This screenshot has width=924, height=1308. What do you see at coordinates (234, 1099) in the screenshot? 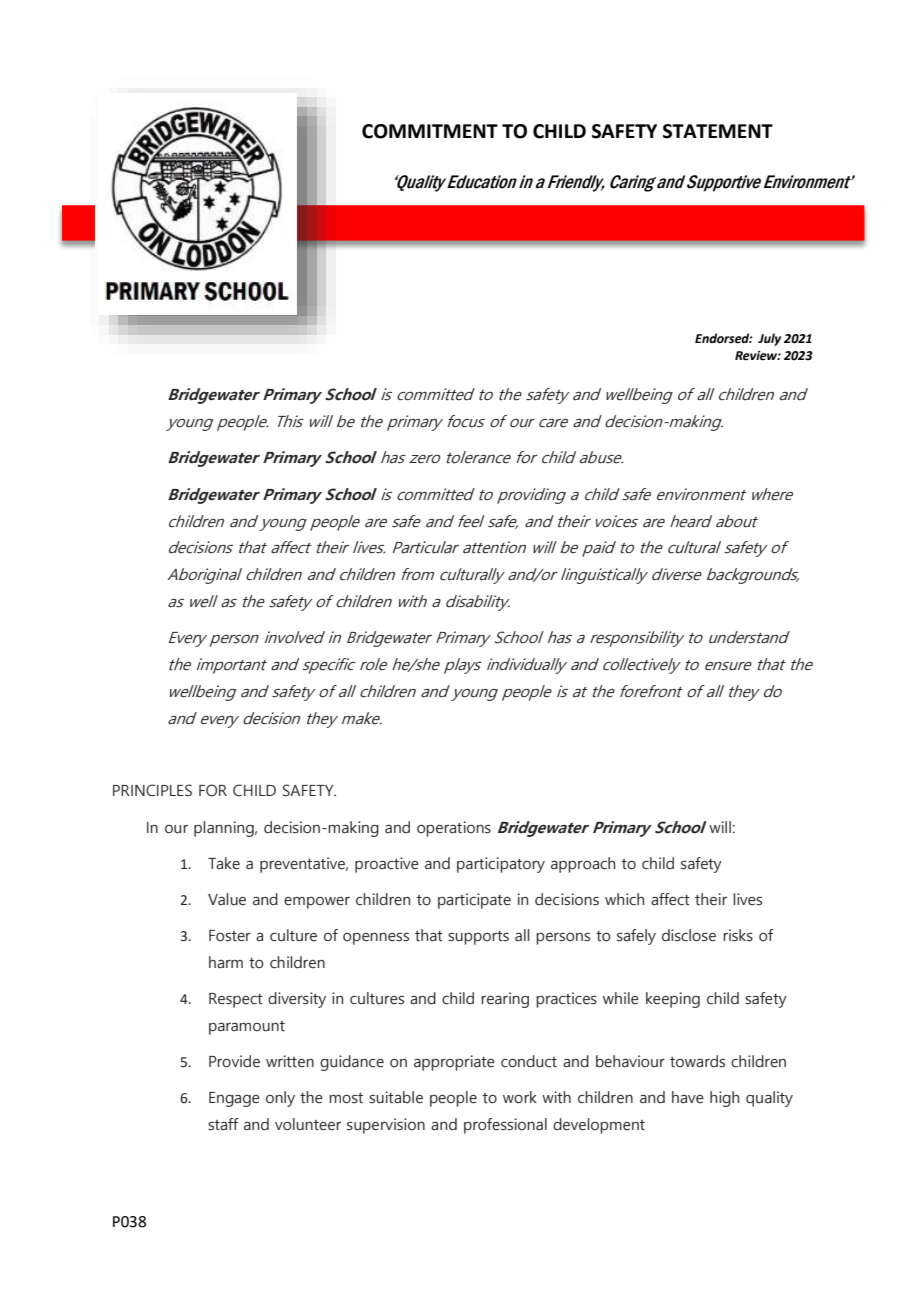
I see `Engage` at bounding box center [234, 1099].
